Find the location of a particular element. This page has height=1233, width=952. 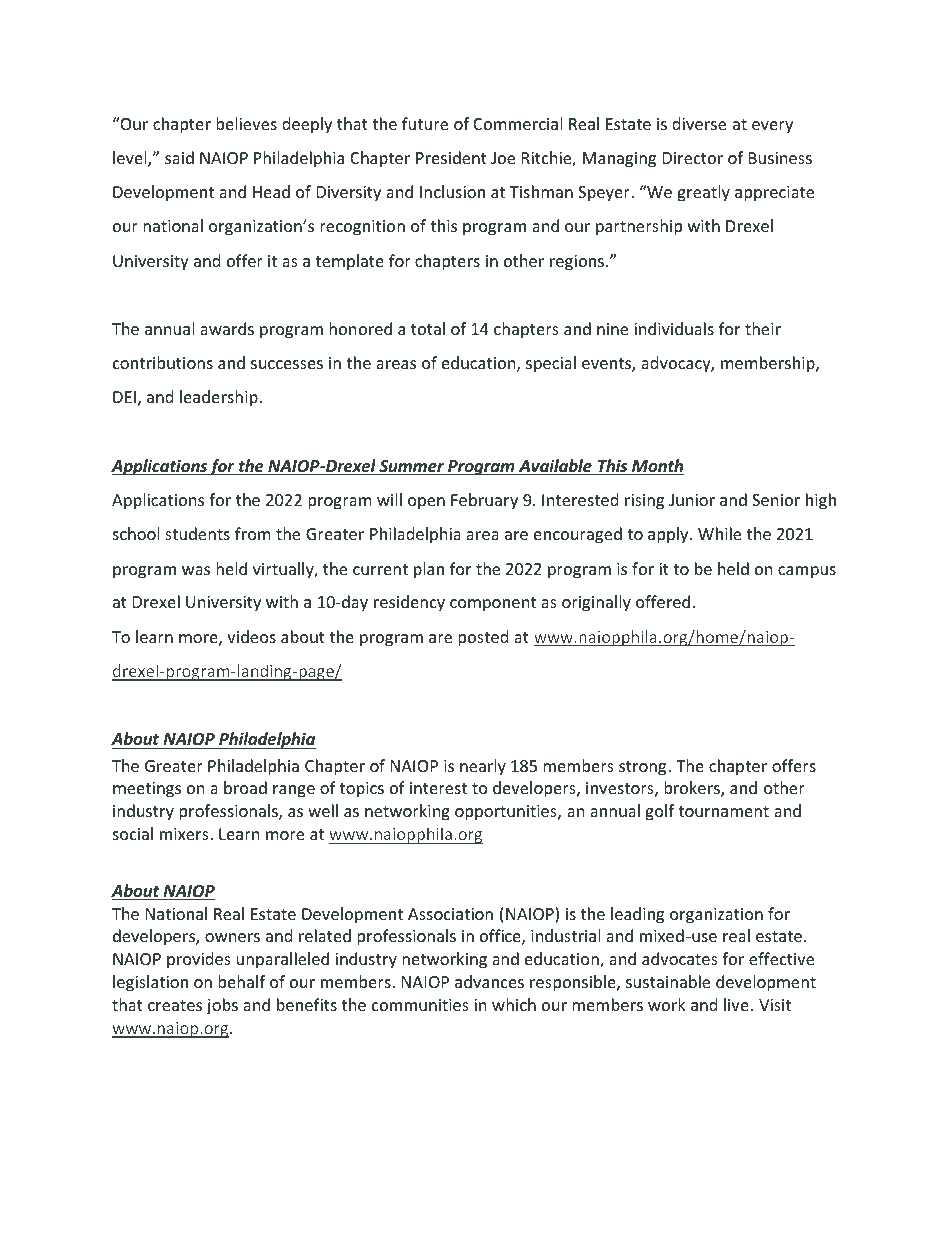

Summer is located at coordinates (412, 467).
